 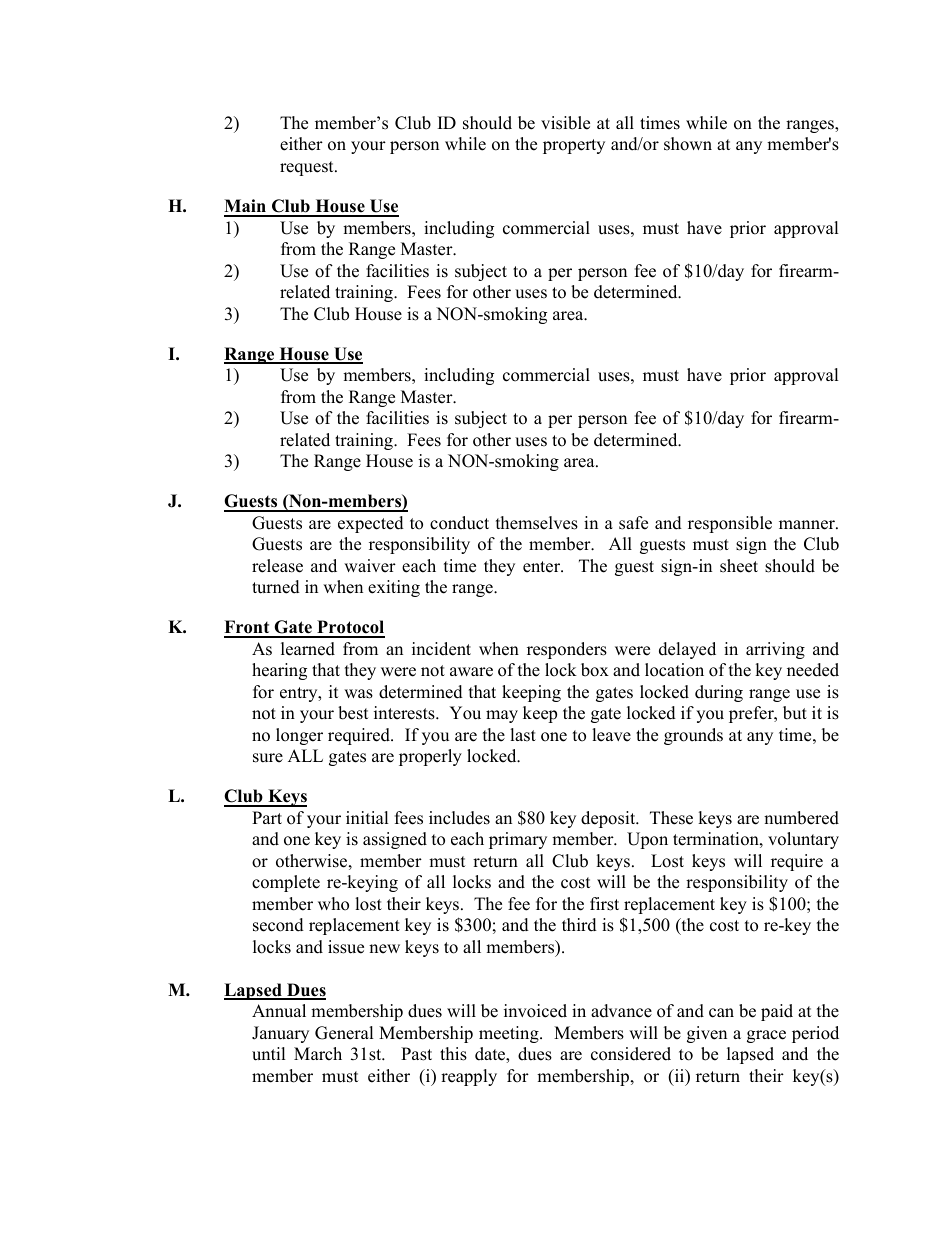 I want to click on request, so click(x=308, y=168).
